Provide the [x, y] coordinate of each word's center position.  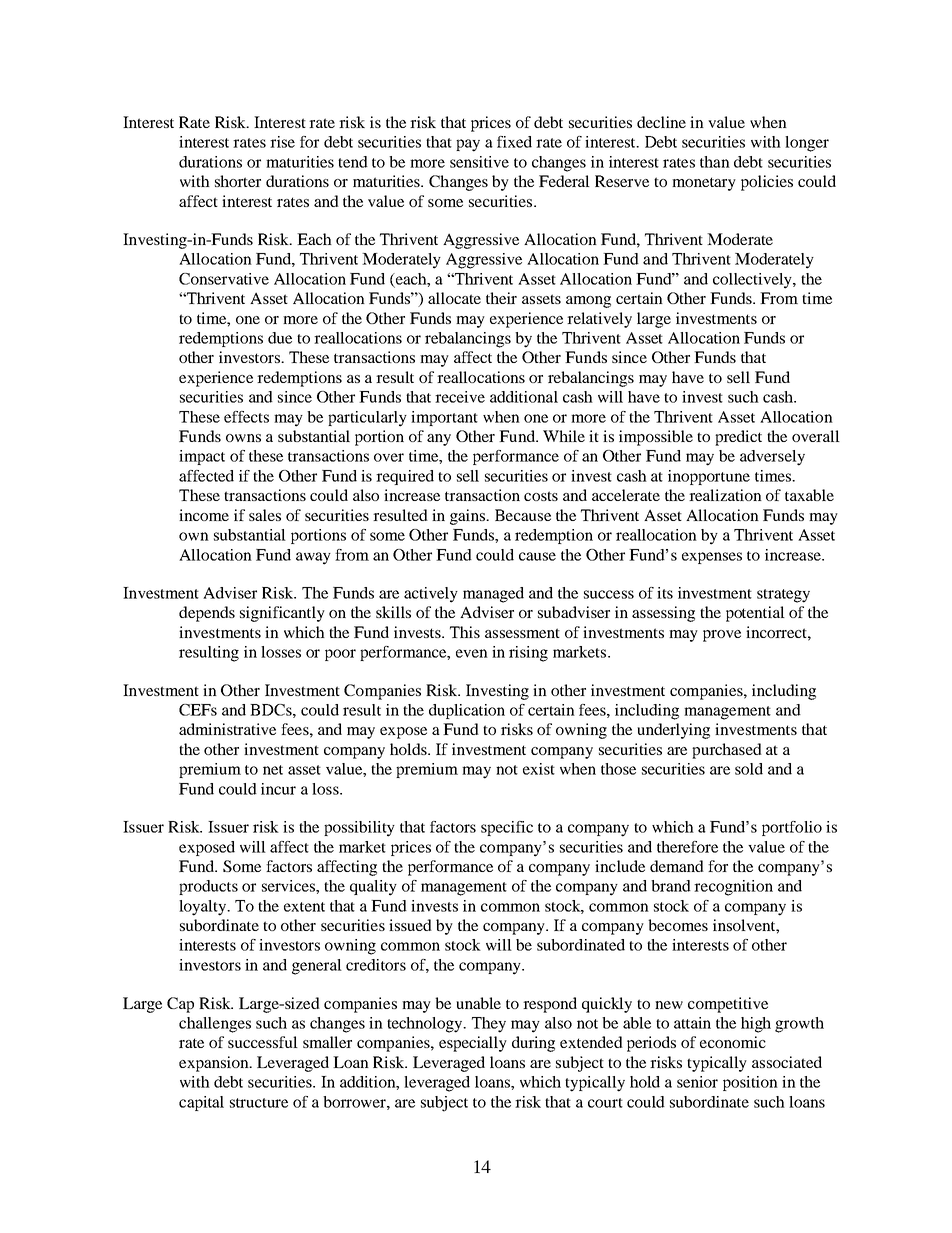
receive [460, 397]
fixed [514, 142]
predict [738, 438]
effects [246, 417]
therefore [687, 847]
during [533, 1044]
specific [507, 828]
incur [278, 789]
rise [282, 142]
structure [259, 1103]
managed [493, 595]
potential [755, 614]
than [715, 162]
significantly [282, 614]
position [750, 1083]
